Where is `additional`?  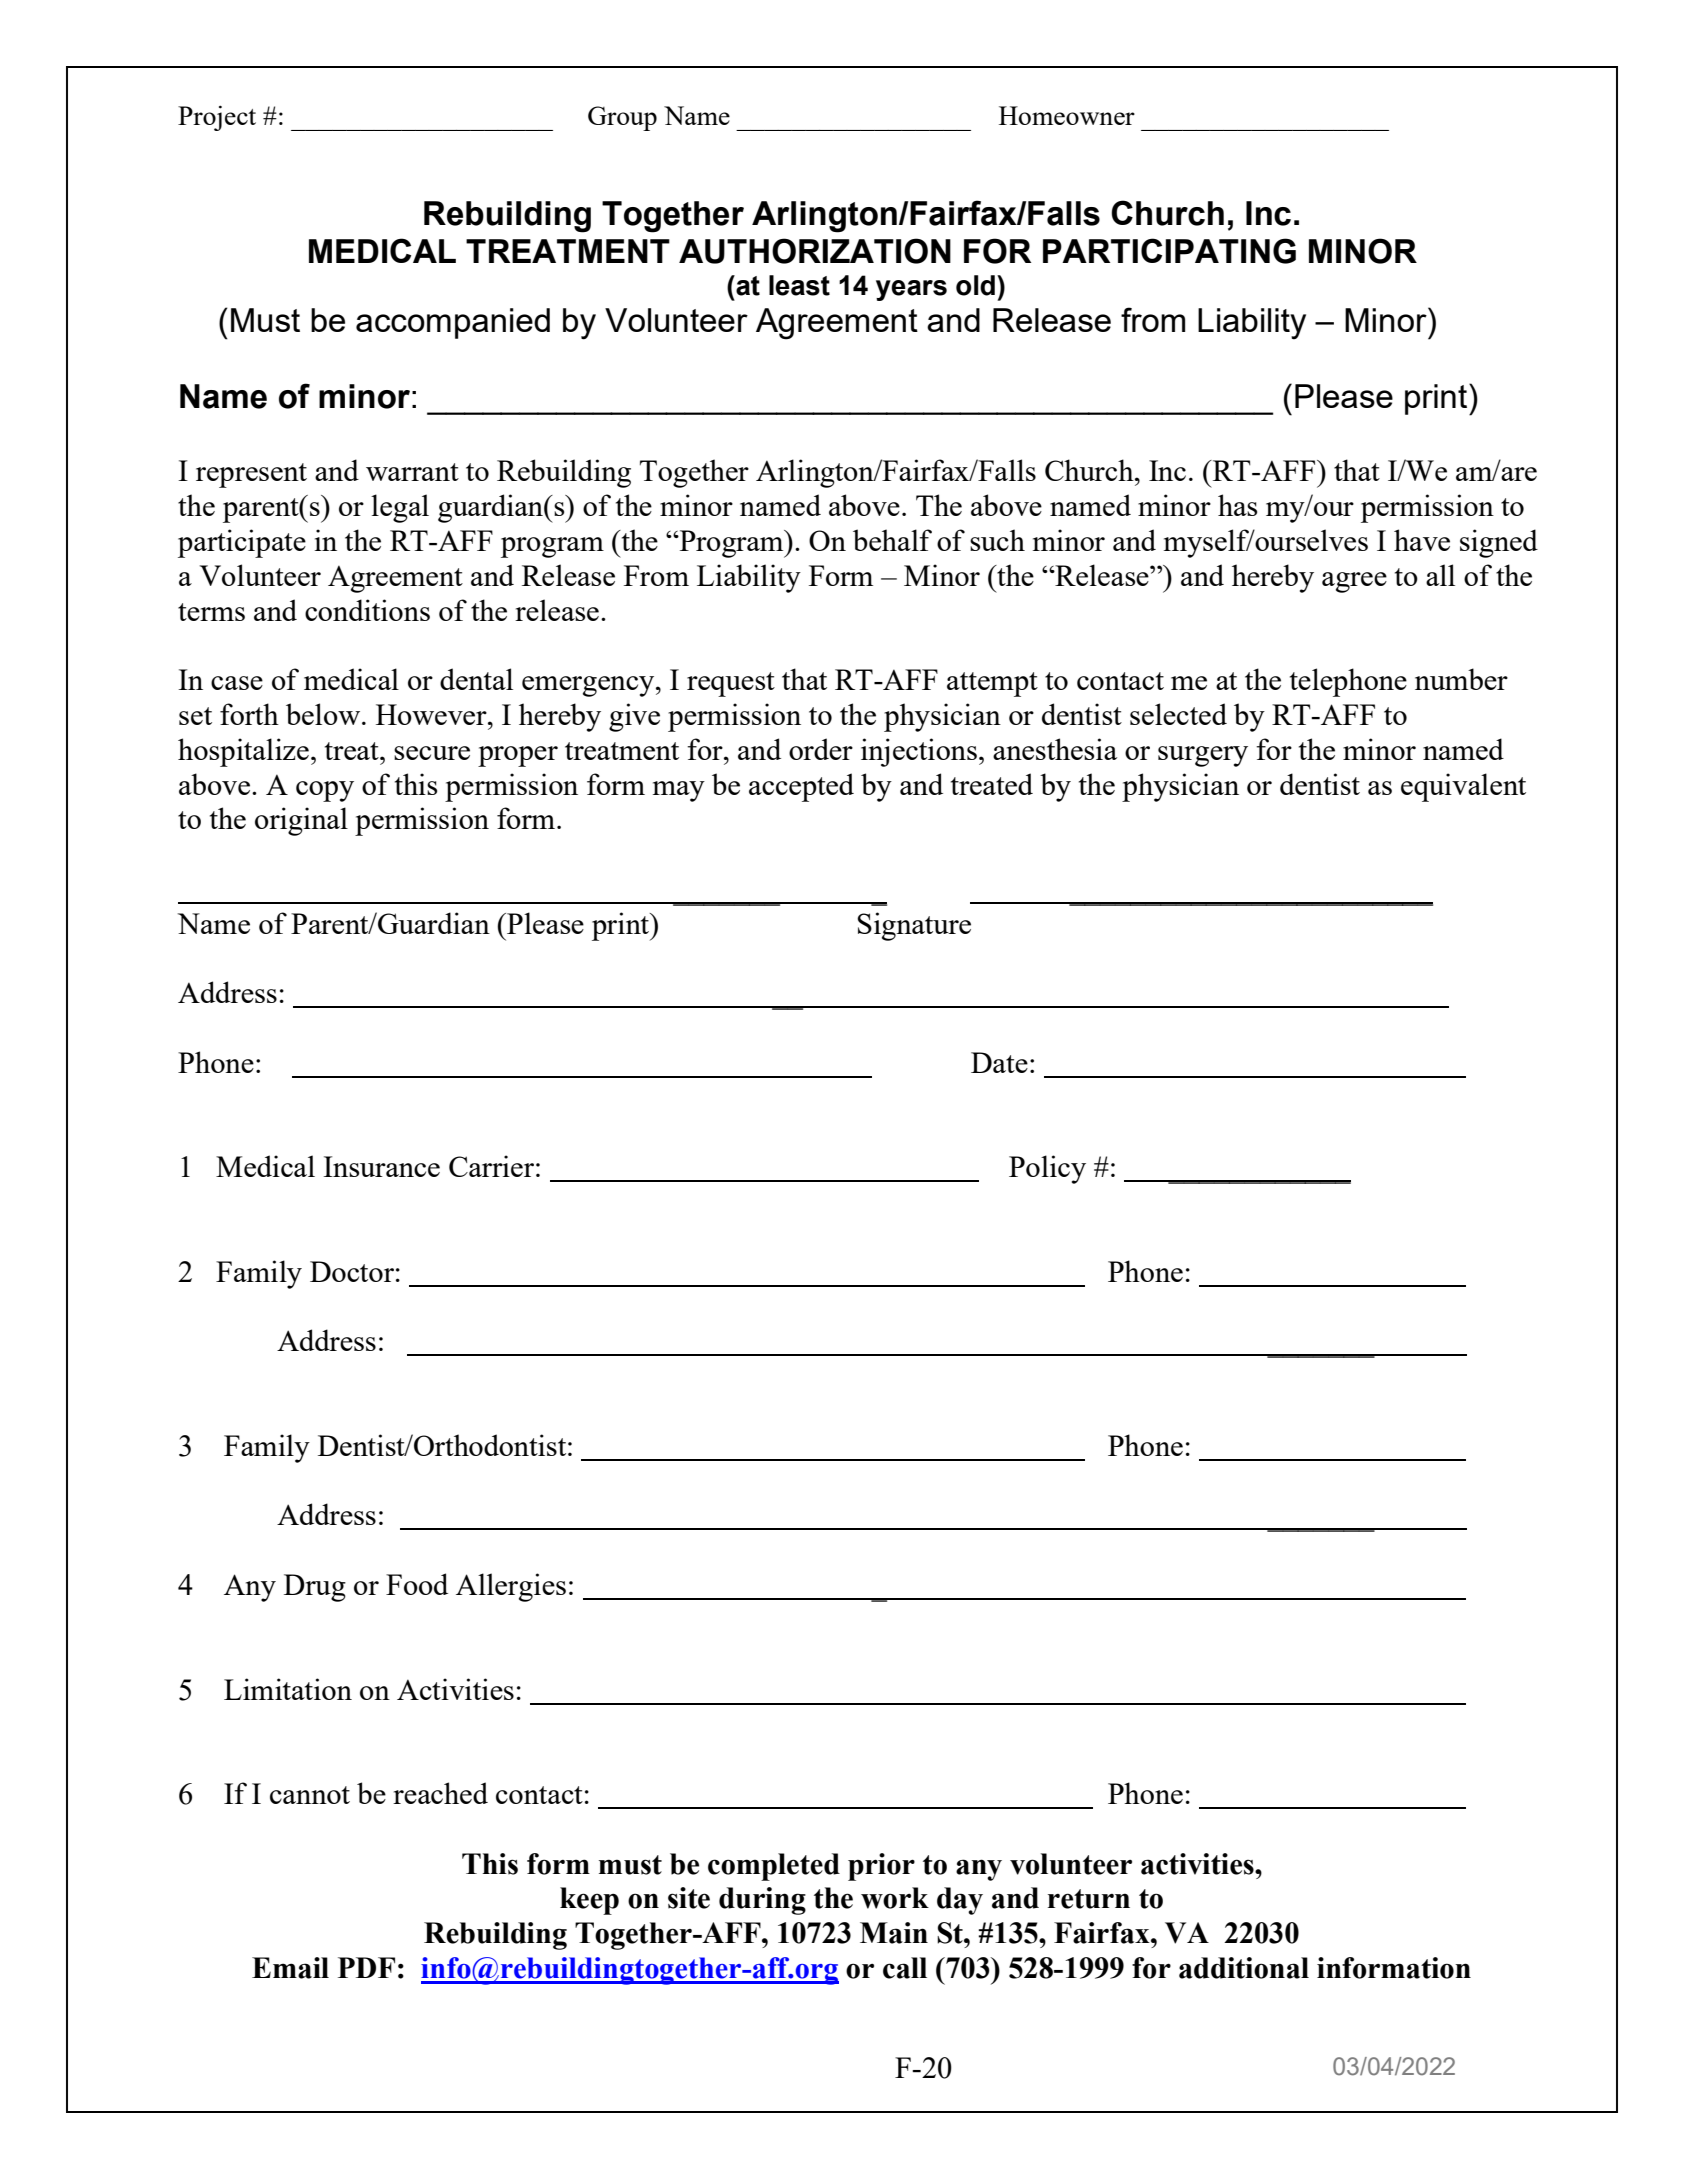
additional is located at coordinates (1244, 1968).
